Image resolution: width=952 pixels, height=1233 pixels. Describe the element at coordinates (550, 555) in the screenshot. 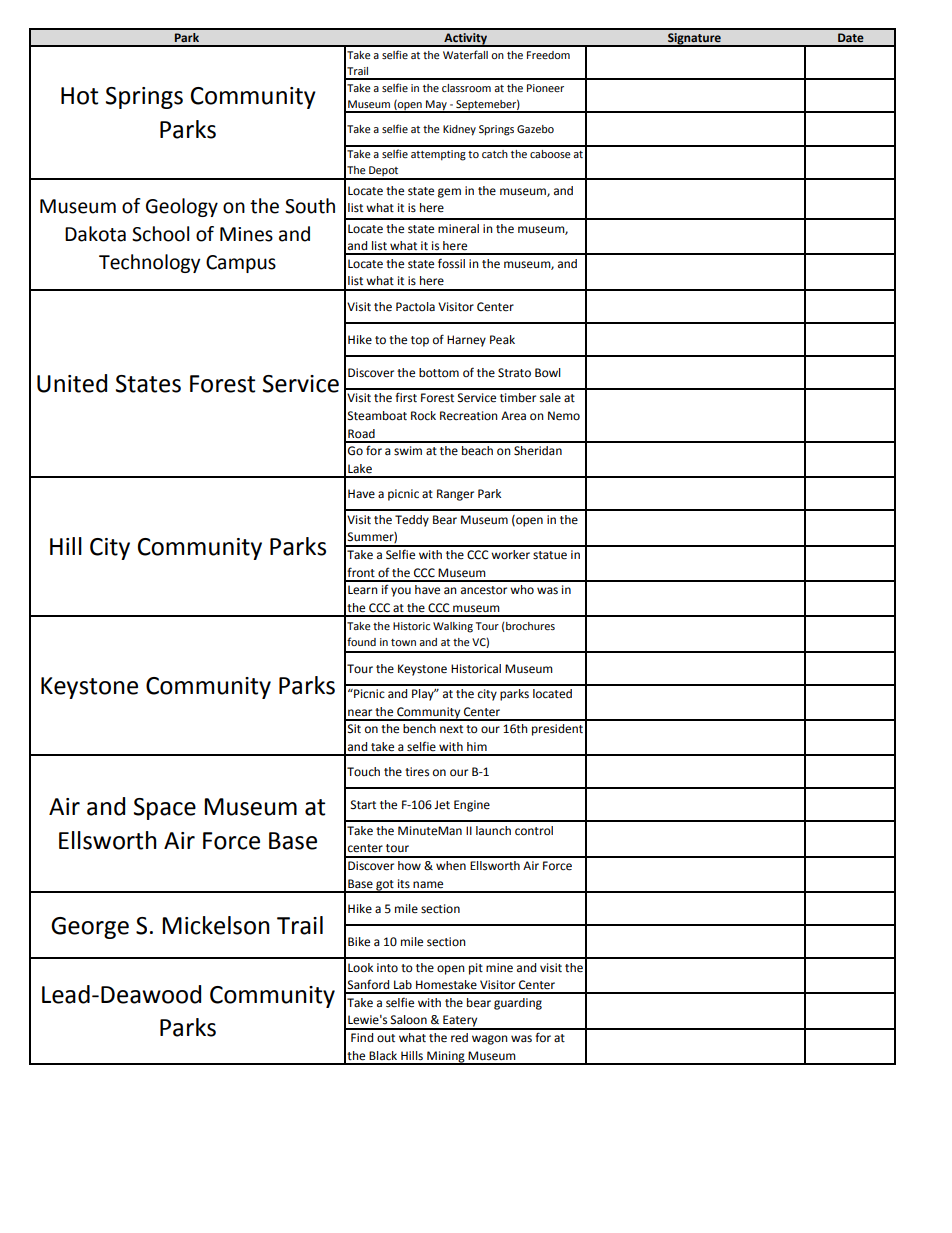

I see `statue` at that location.
